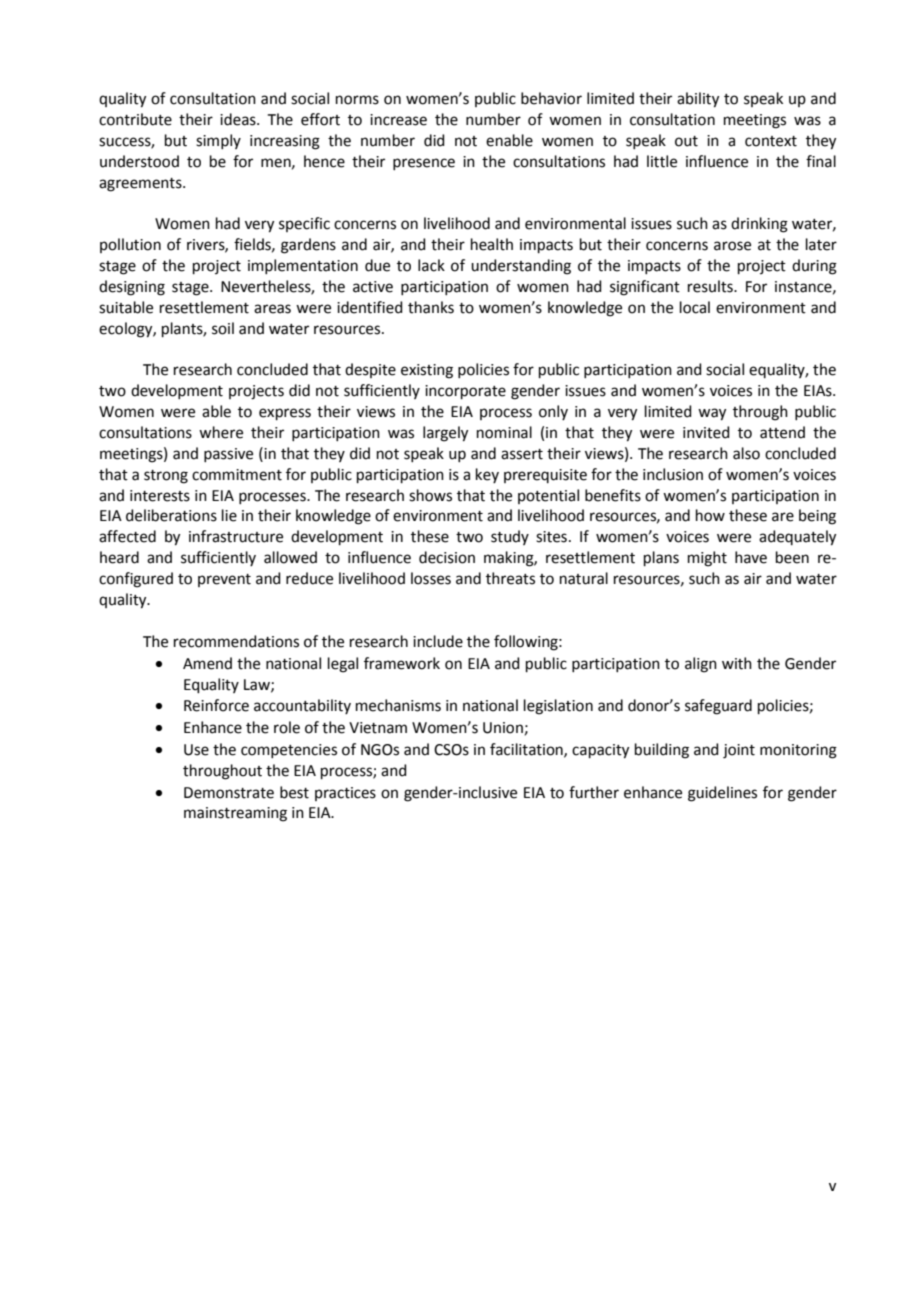 The image size is (924, 1309). I want to click on also, so click(746, 453).
